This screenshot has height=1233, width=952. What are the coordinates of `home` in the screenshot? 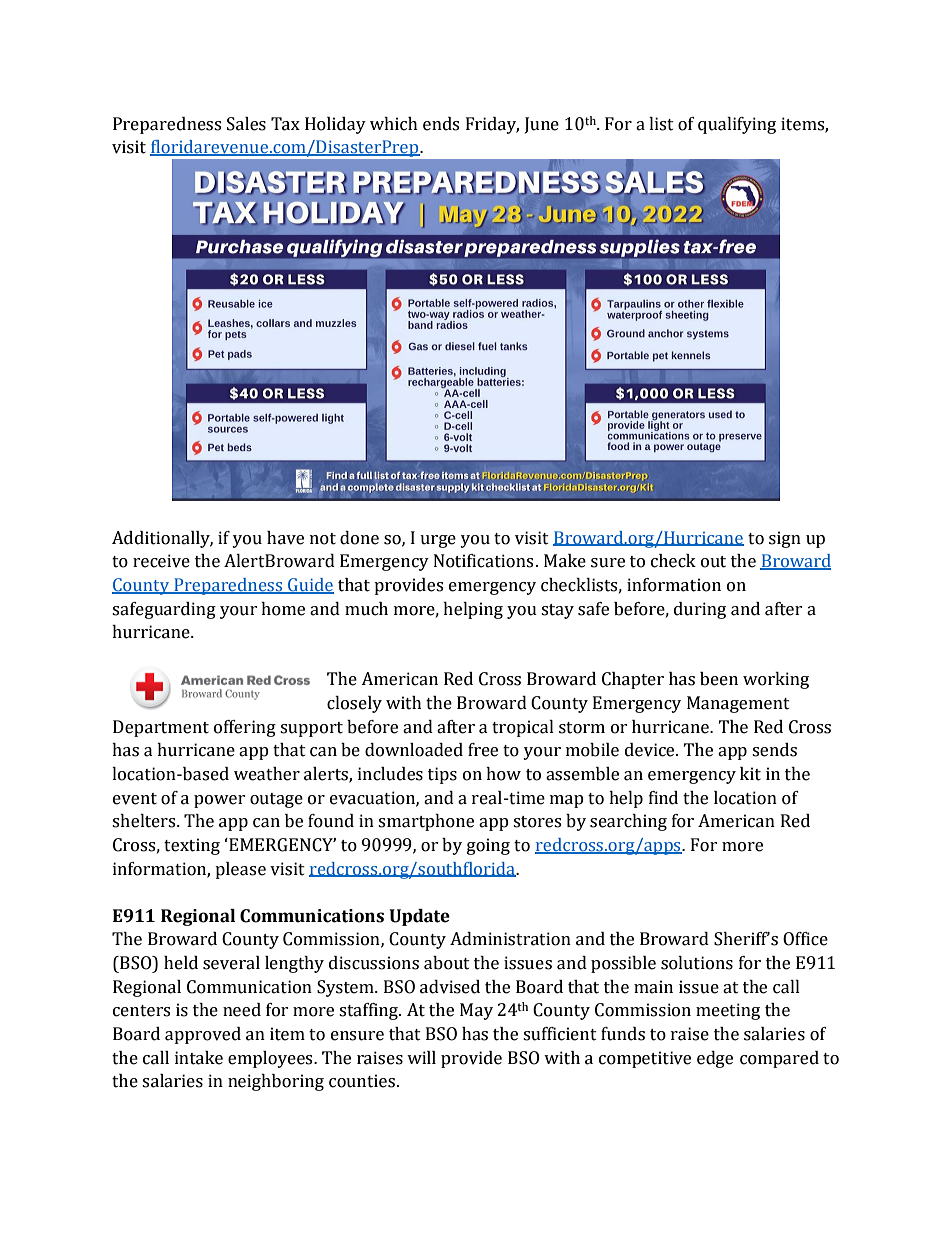 It's located at (283, 609).
